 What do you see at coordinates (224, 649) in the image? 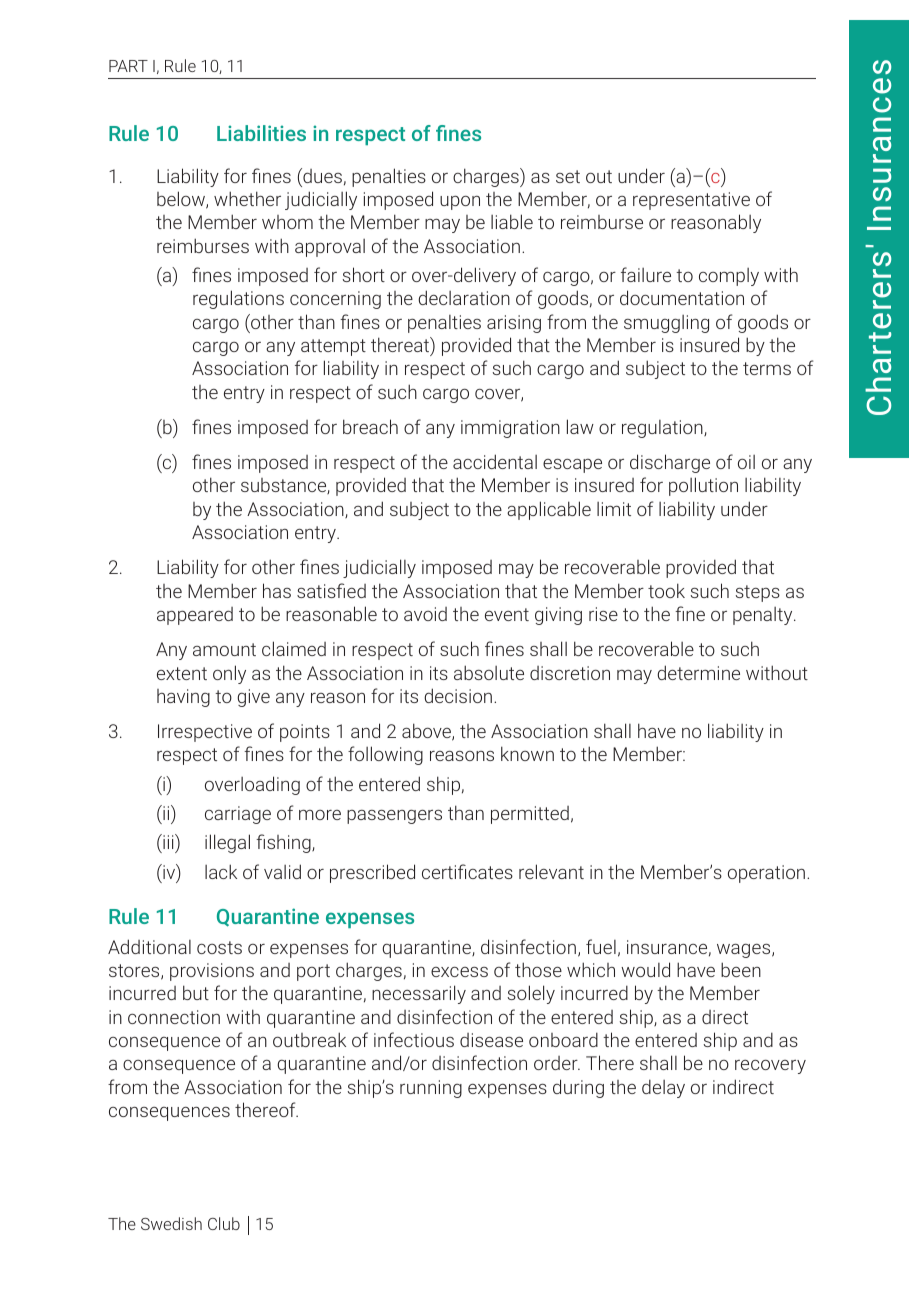
I see `amount` at bounding box center [224, 649].
